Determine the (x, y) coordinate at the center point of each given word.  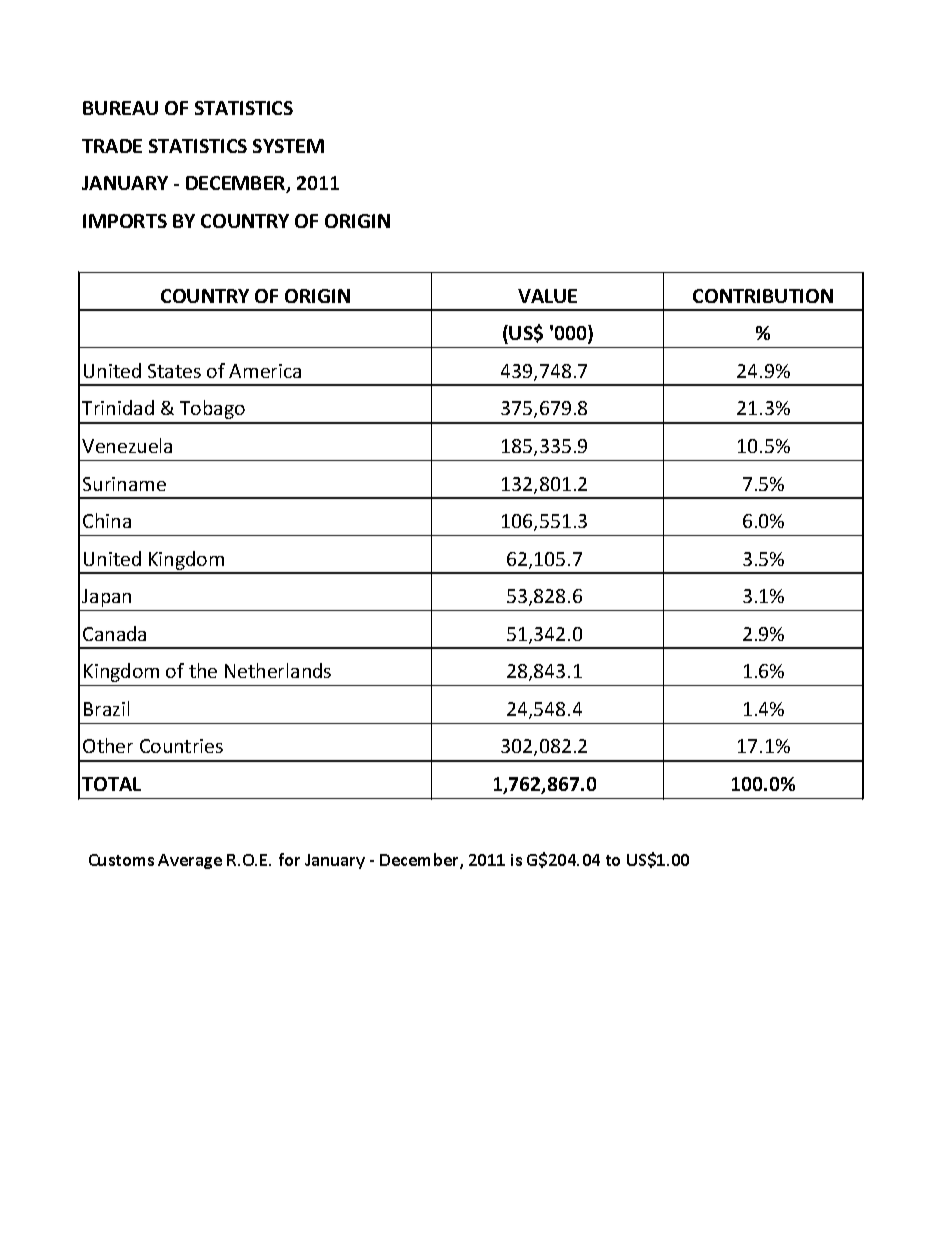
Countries (181, 746)
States (174, 371)
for (289, 859)
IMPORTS (125, 221)
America (265, 371)
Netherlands (278, 670)
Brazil (106, 708)
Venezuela (127, 445)
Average (190, 861)
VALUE (547, 296)
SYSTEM (288, 146)
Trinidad (118, 407)
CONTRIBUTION (763, 296)
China (107, 520)
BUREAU (120, 108)
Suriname (124, 484)
